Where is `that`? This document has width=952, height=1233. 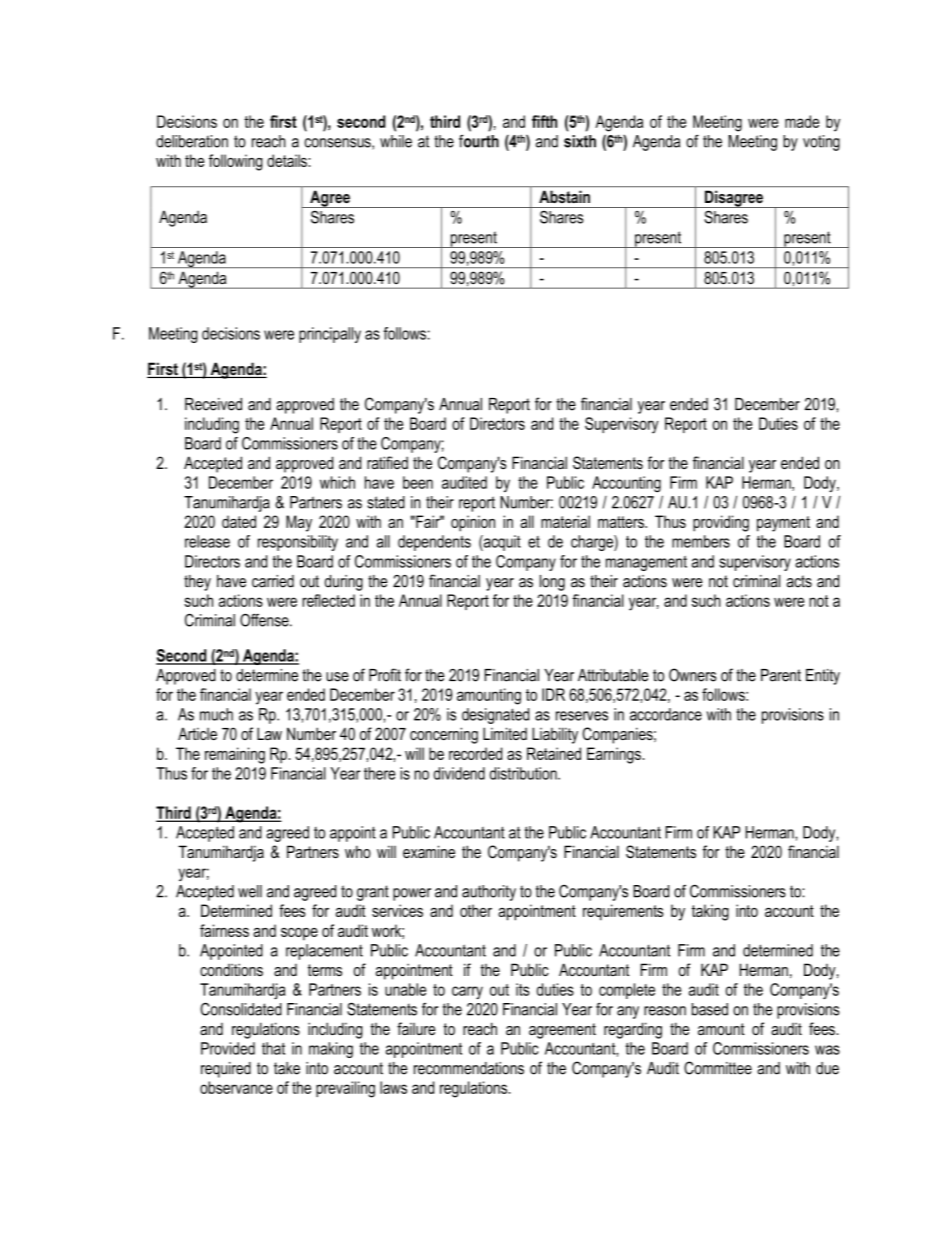 that is located at coordinates (273, 1048).
